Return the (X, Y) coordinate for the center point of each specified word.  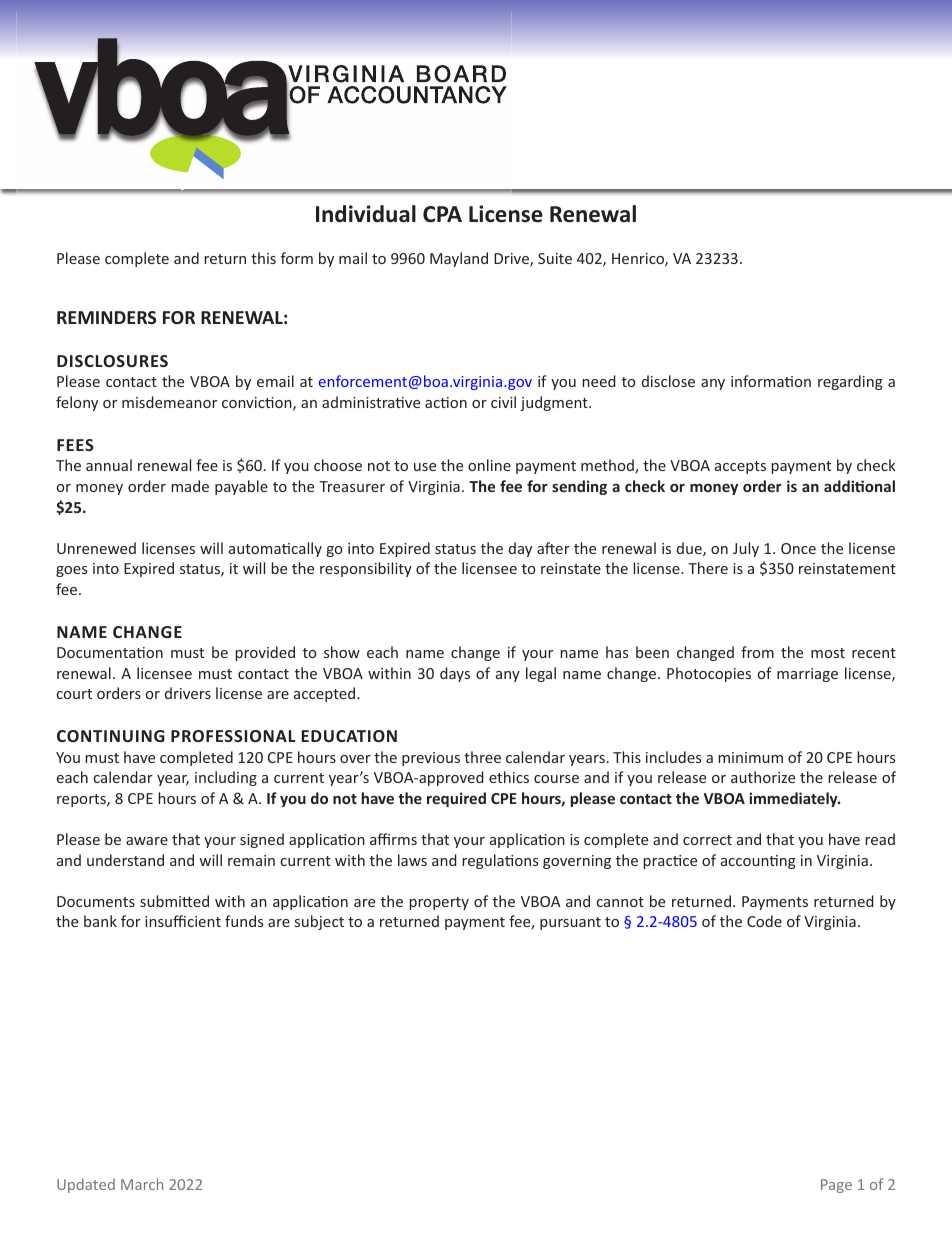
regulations (500, 861)
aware (147, 841)
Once (798, 548)
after (553, 548)
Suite (555, 258)
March (142, 1184)
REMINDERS (106, 317)
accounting (758, 862)
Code (764, 921)
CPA (442, 214)
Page (836, 1186)
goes (71, 571)
